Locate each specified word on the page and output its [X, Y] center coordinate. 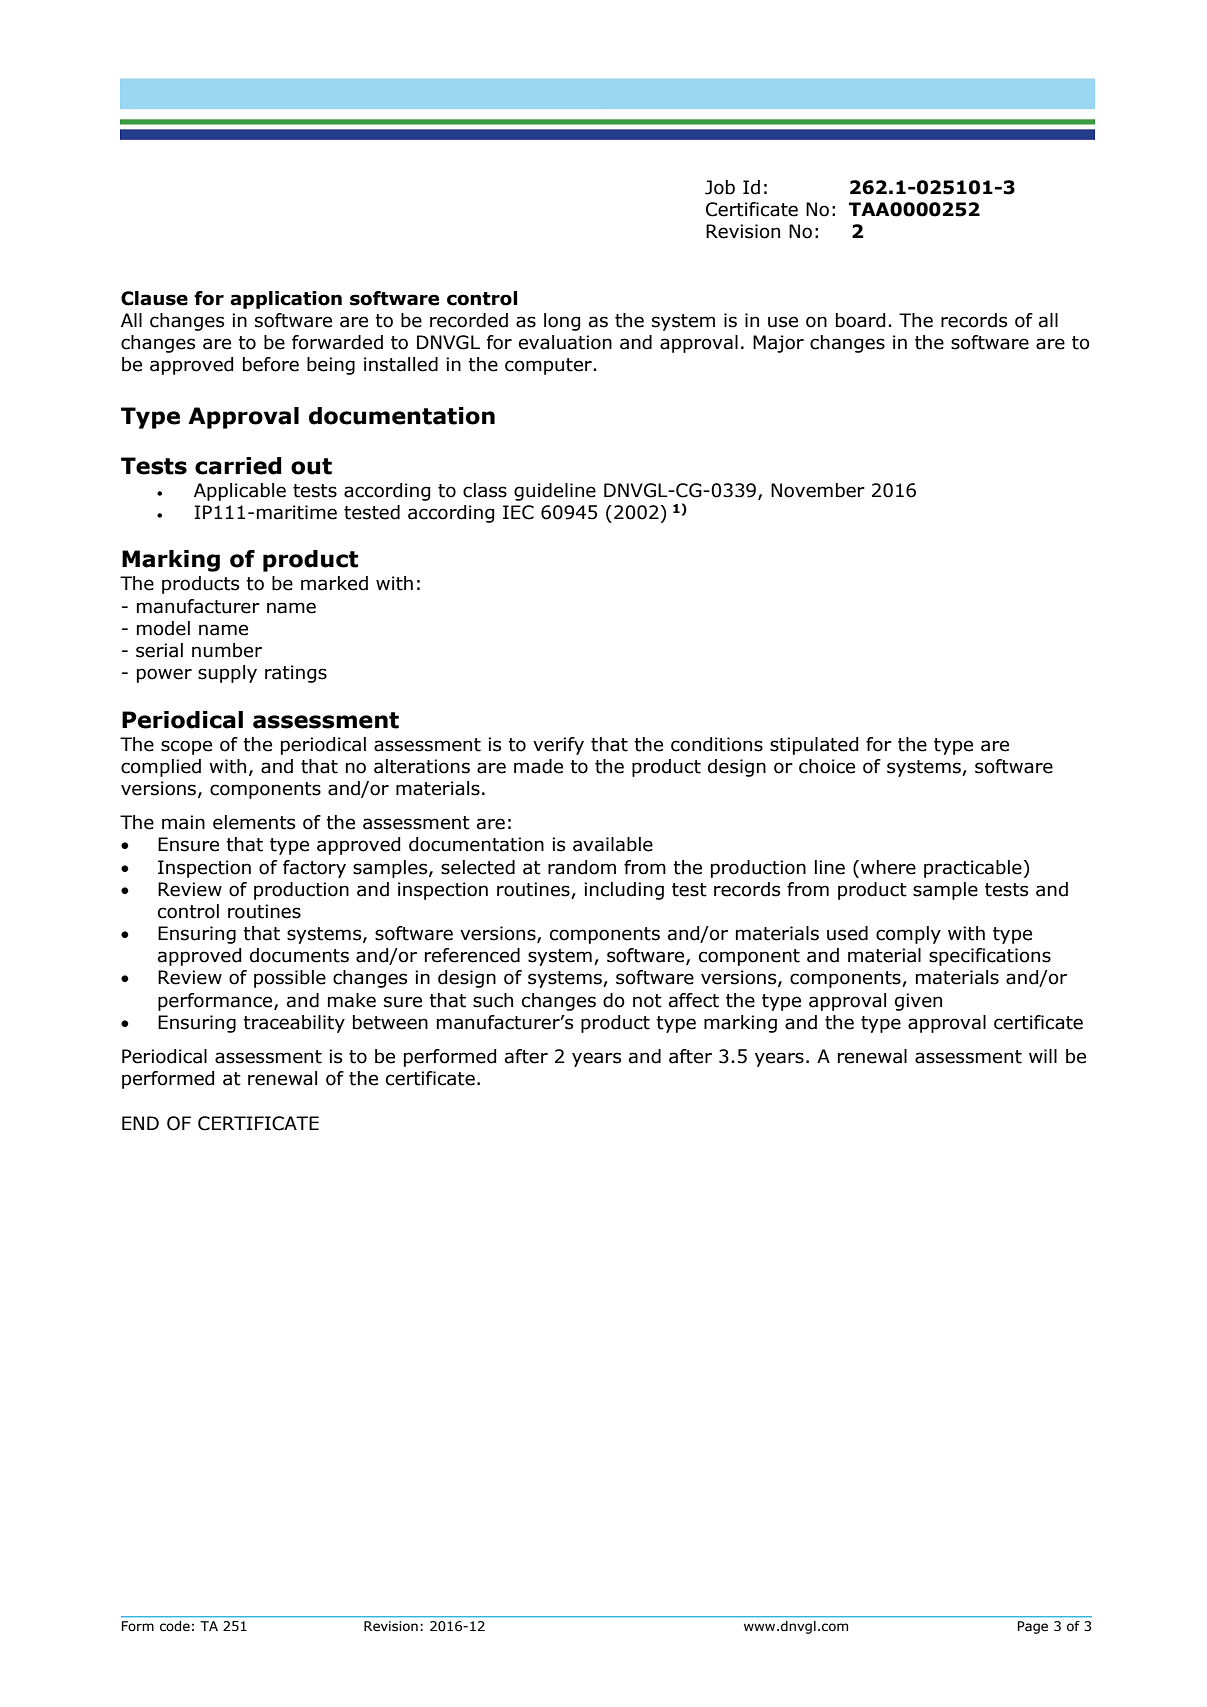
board [860, 320]
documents [299, 955]
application [286, 300]
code [175, 1626]
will [1043, 1056]
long [562, 322]
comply [908, 935]
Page [1033, 1627]
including [624, 891]
